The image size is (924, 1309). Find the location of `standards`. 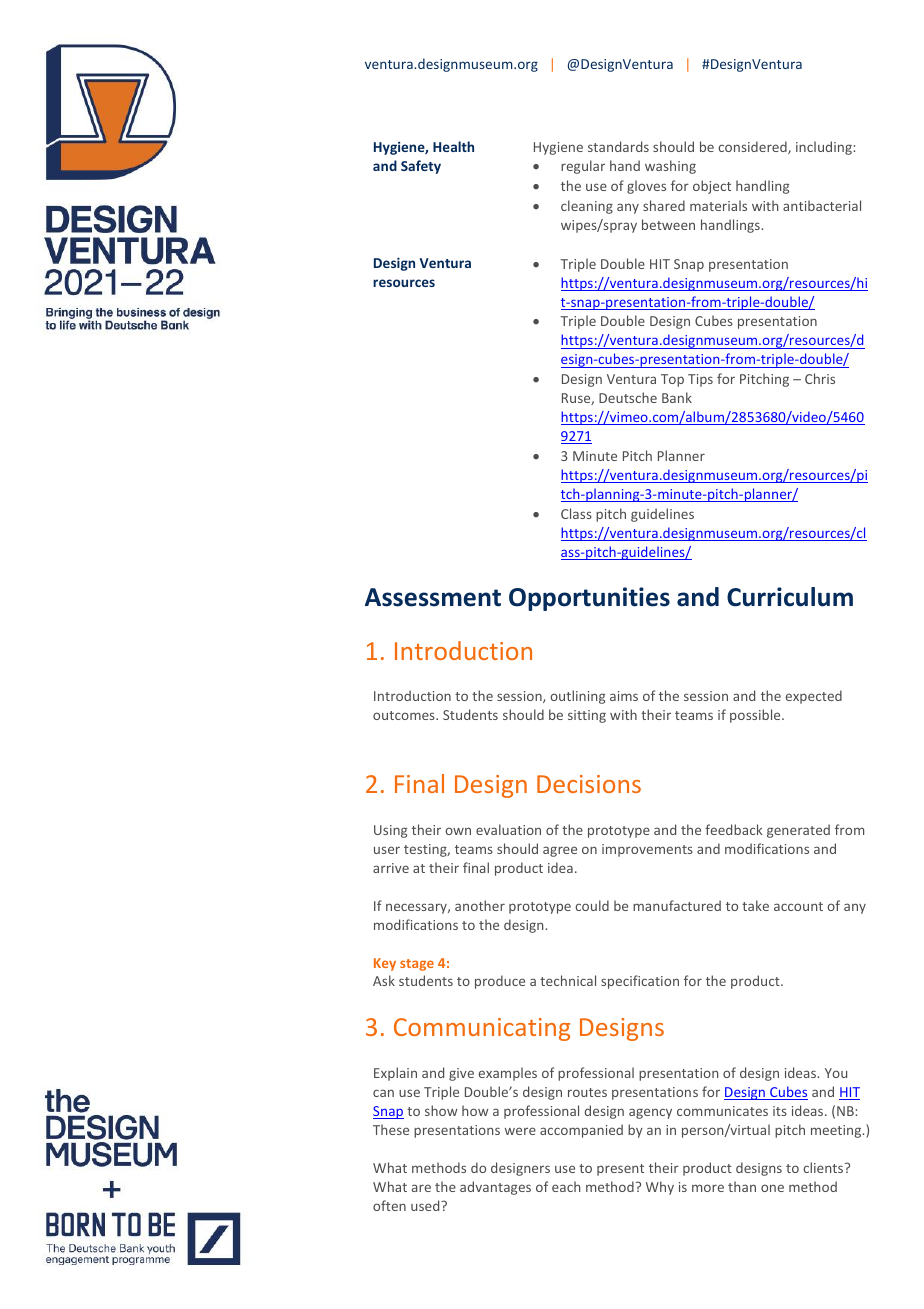

standards is located at coordinates (618, 146).
